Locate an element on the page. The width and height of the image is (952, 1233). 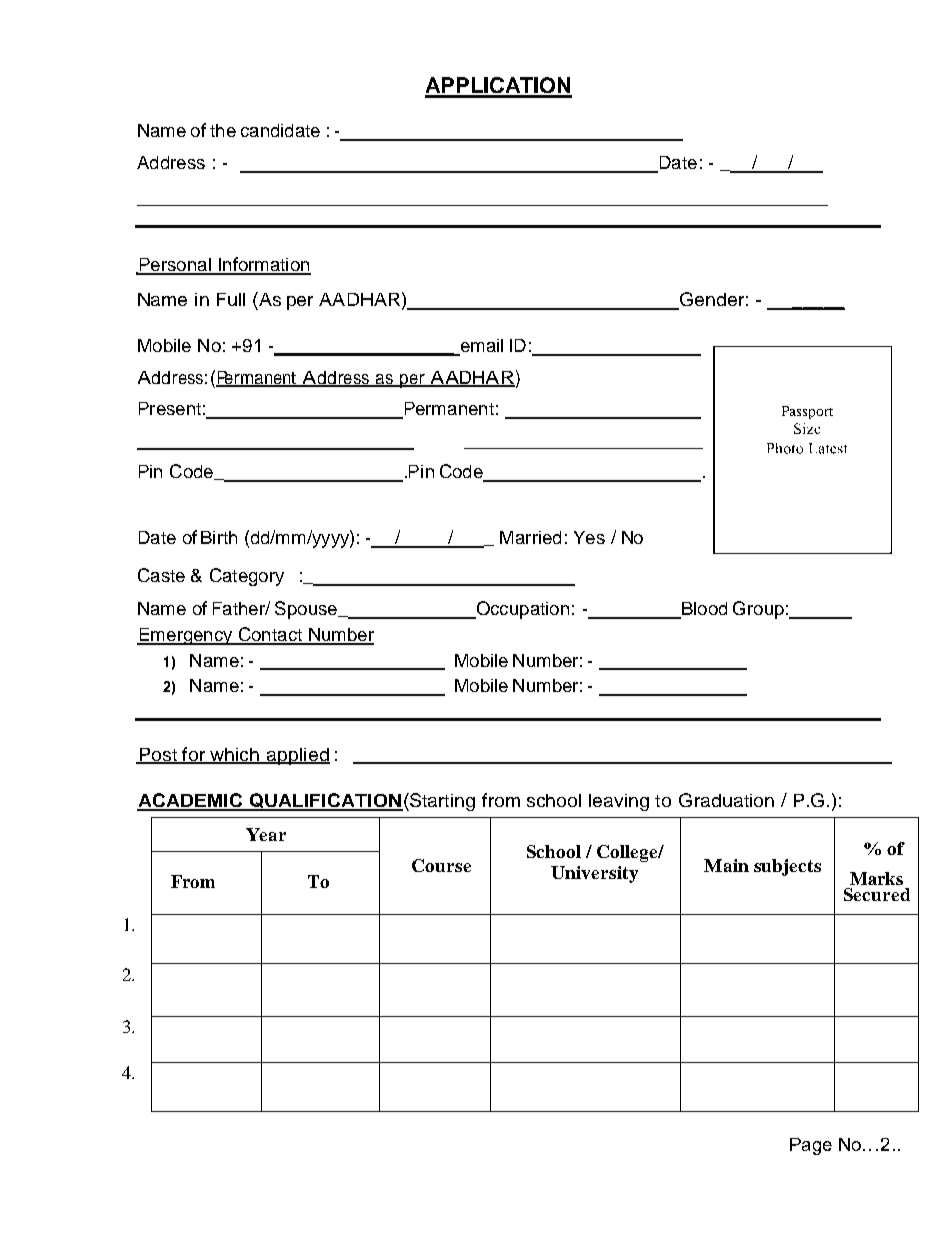
Page is located at coordinates (811, 1146).
